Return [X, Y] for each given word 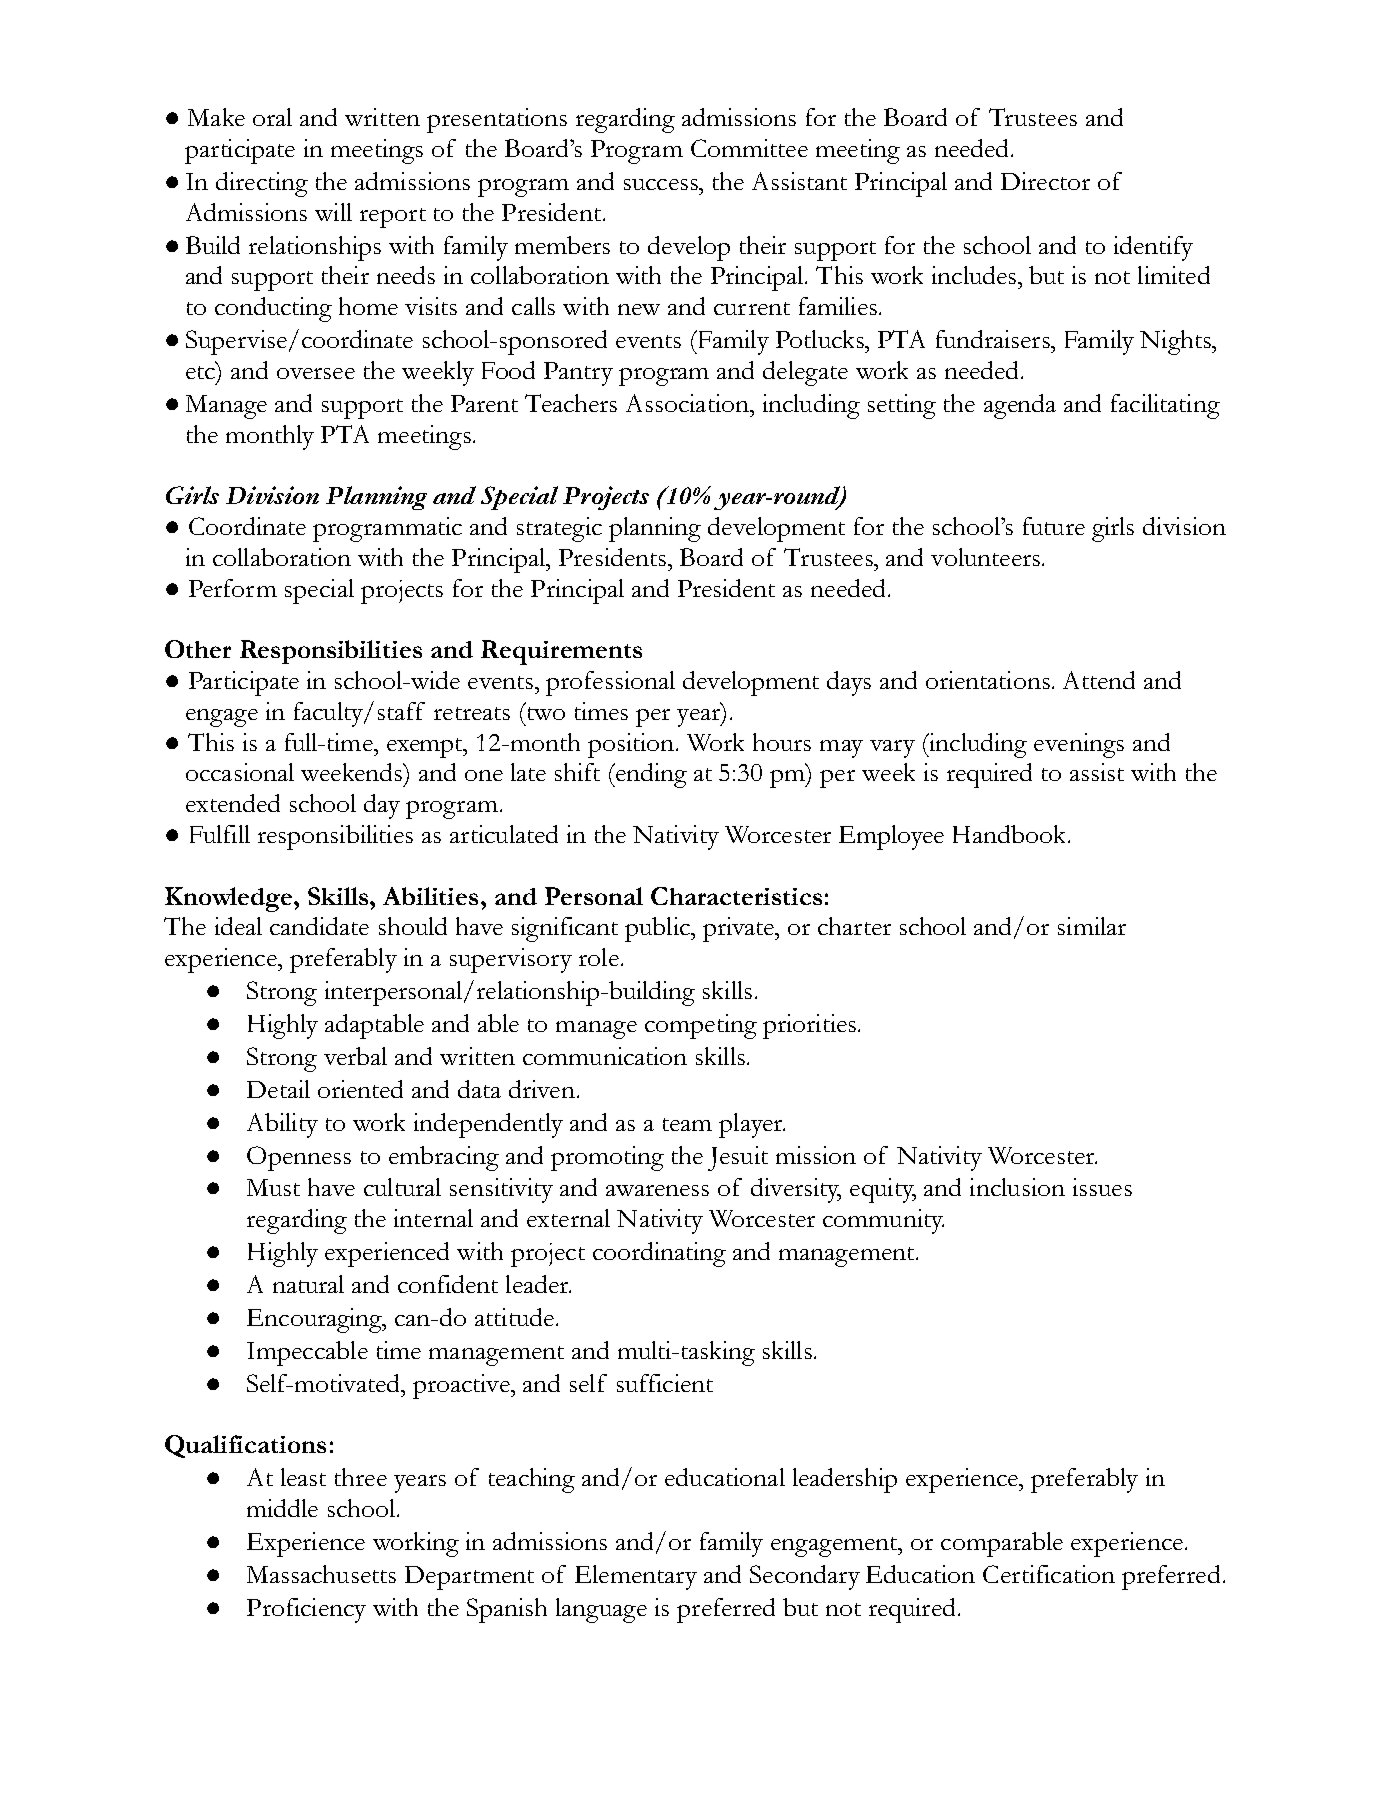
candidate [319, 926]
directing [262, 184]
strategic [559, 529]
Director [1045, 181]
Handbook [1011, 834]
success [662, 184]
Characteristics [736, 896]
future [1054, 526]
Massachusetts [321, 1574]
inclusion [1017, 1187]
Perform [233, 588]
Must [273, 1187]
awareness [657, 1190]
